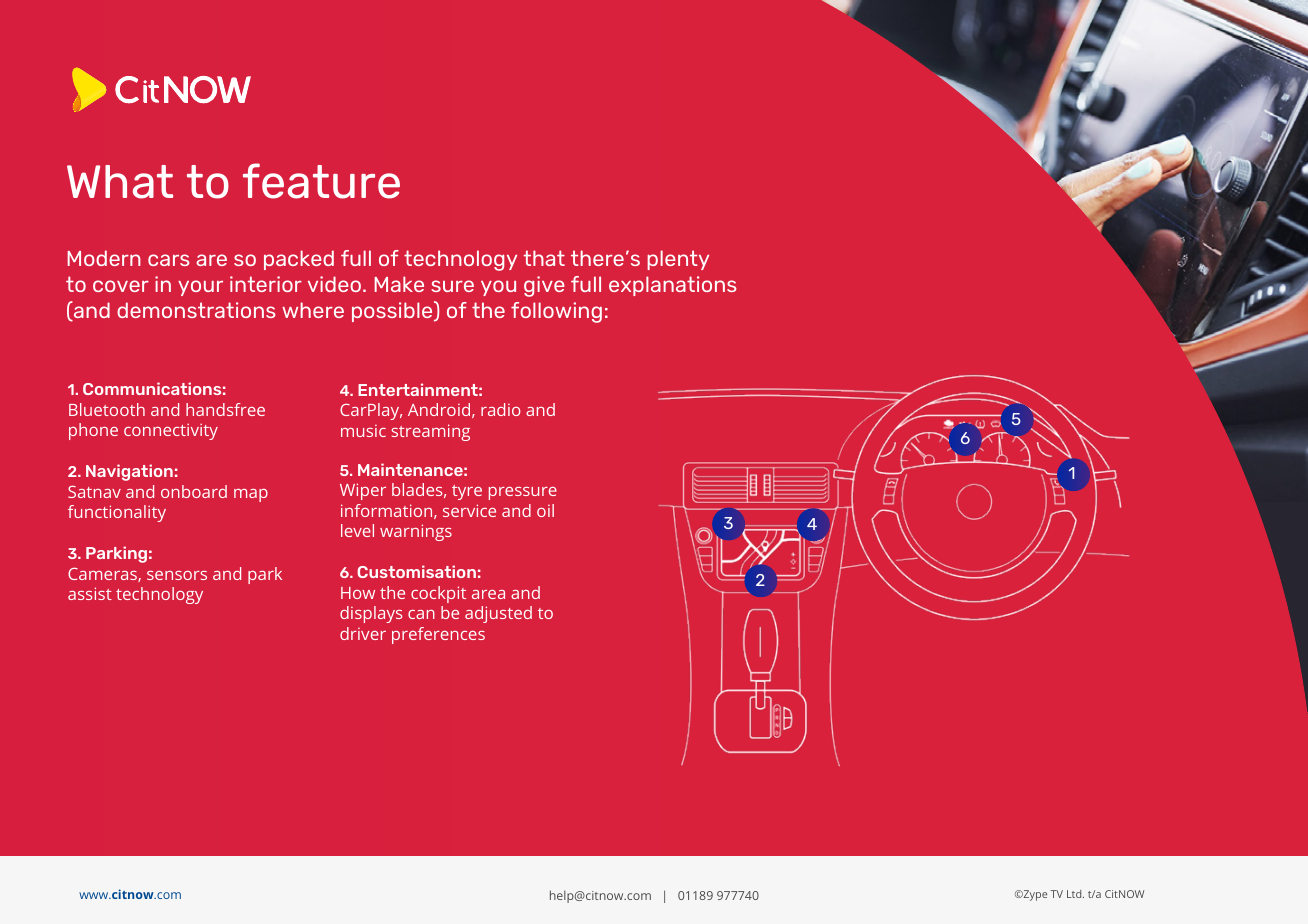  Describe the element at coordinates (678, 260) in the screenshot. I see `plenty` at that location.
